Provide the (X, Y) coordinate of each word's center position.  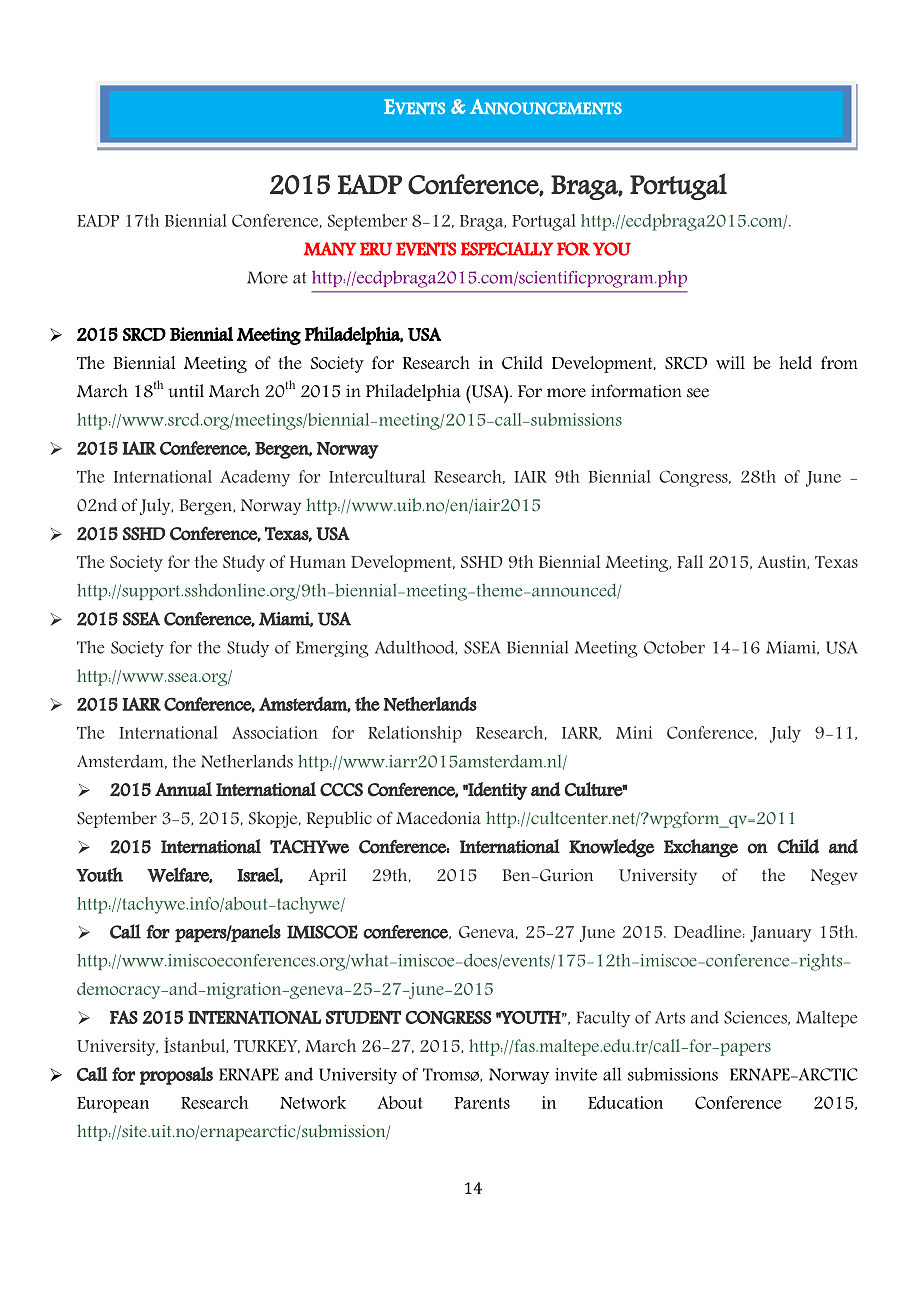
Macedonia (438, 818)
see (698, 393)
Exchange (701, 848)
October (674, 647)
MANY (330, 249)
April (327, 876)
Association (275, 732)
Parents (482, 1103)
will (730, 362)
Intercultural (377, 476)
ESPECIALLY (507, 249)
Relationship (415, 734)
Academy (255, 478)
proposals (176, 1076)
